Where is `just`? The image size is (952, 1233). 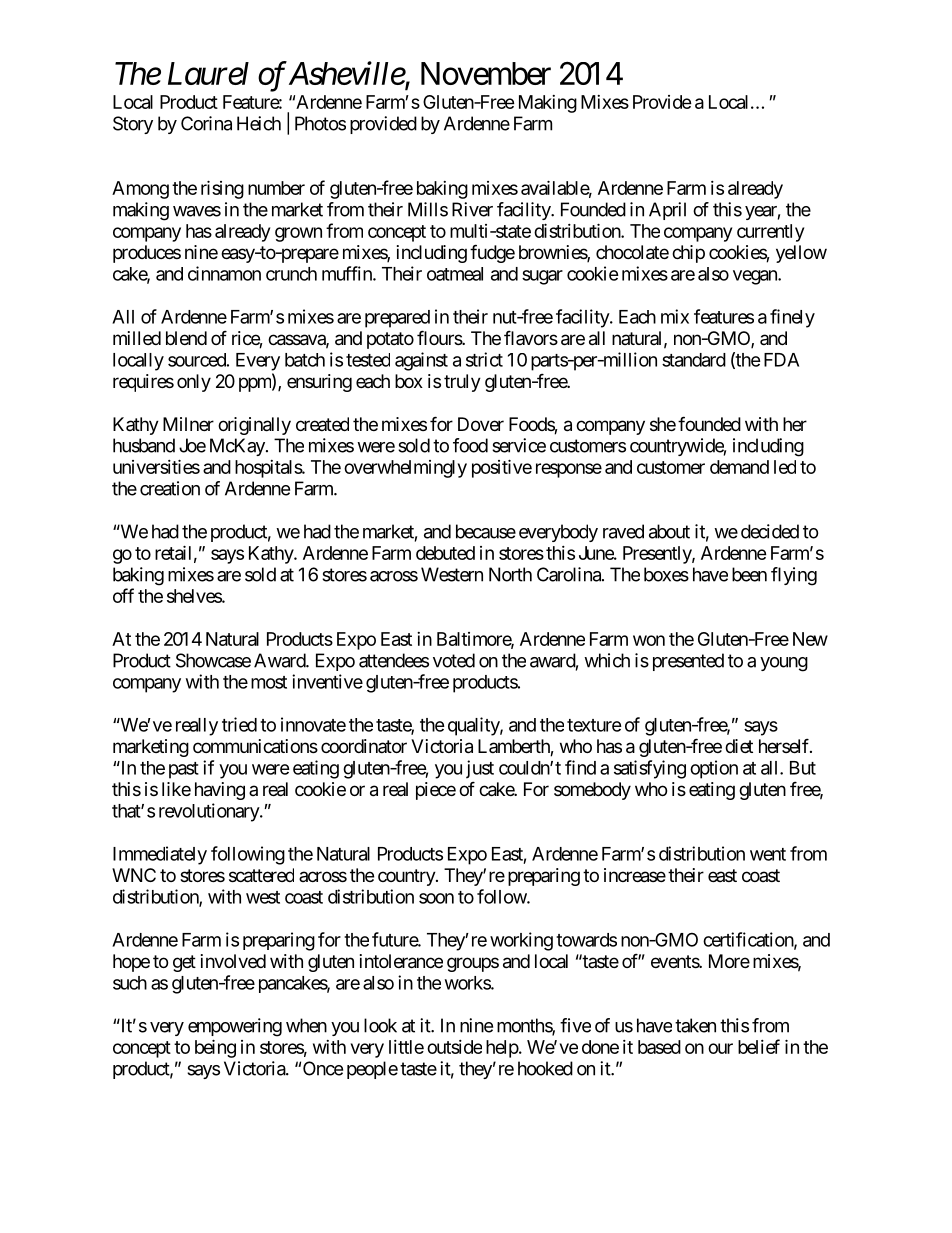
just is located at coordinates (480, 769).
